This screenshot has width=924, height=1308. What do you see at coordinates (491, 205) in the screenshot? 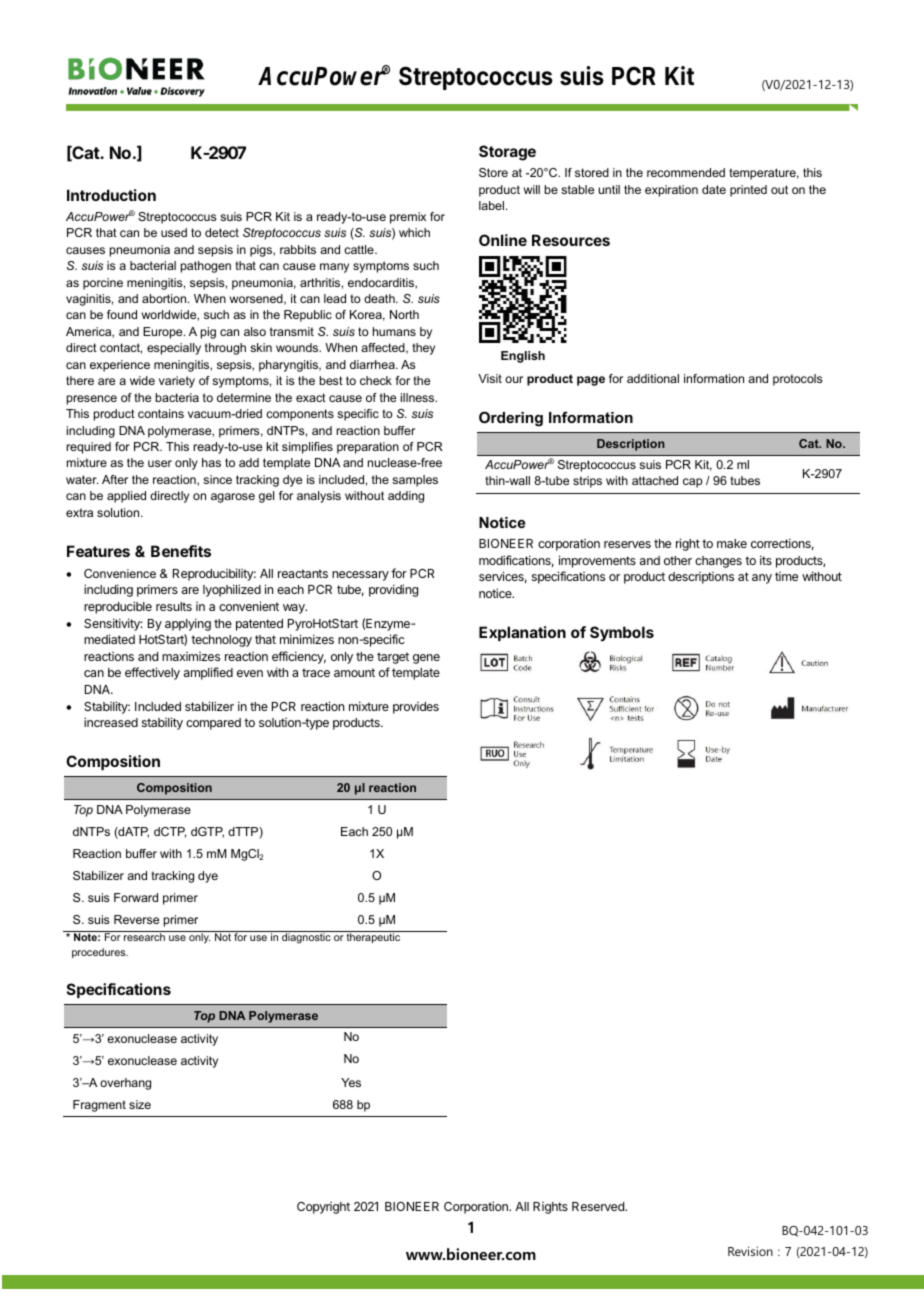
I see `label` at bounding box center [491, 205].
